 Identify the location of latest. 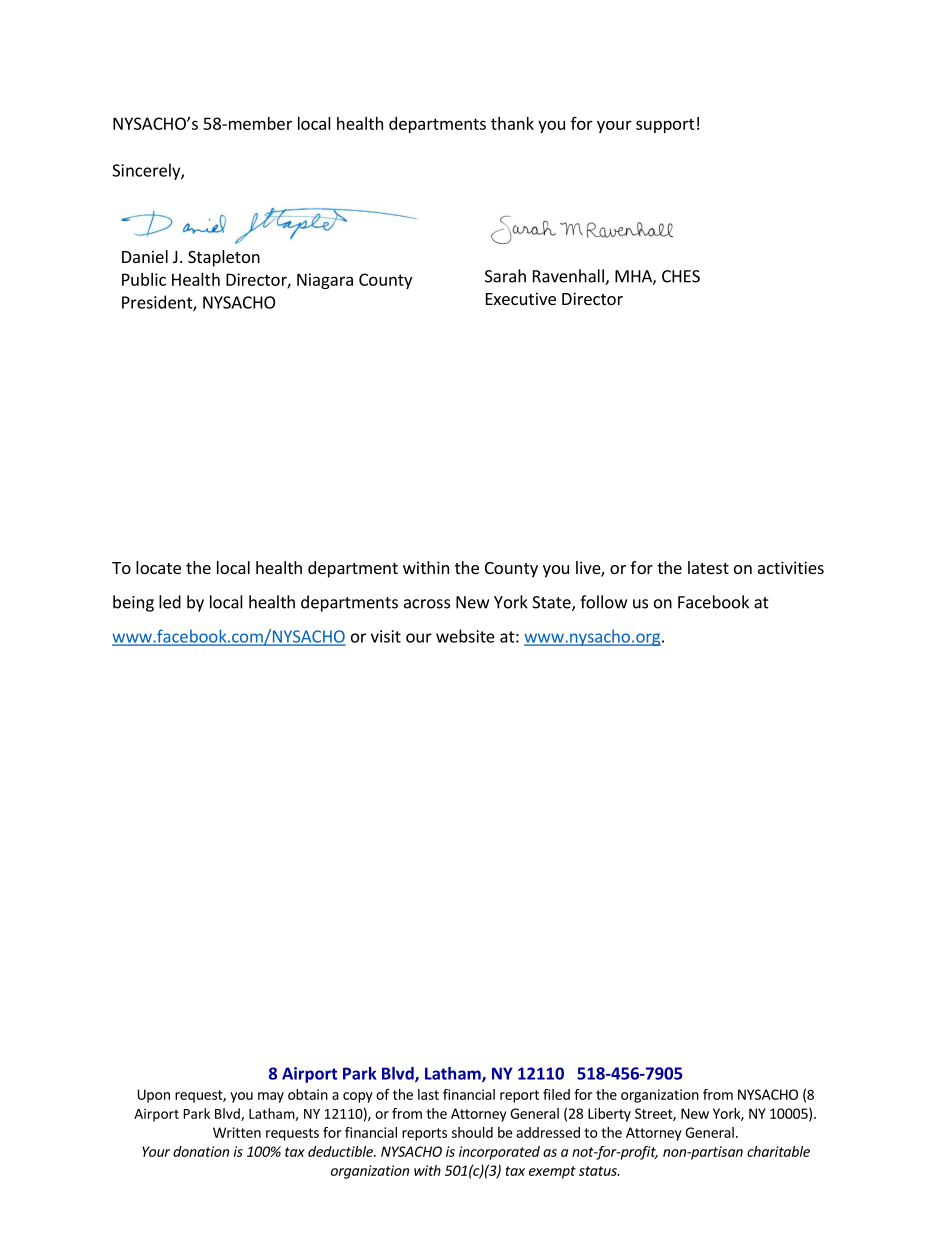
(708, 567).
